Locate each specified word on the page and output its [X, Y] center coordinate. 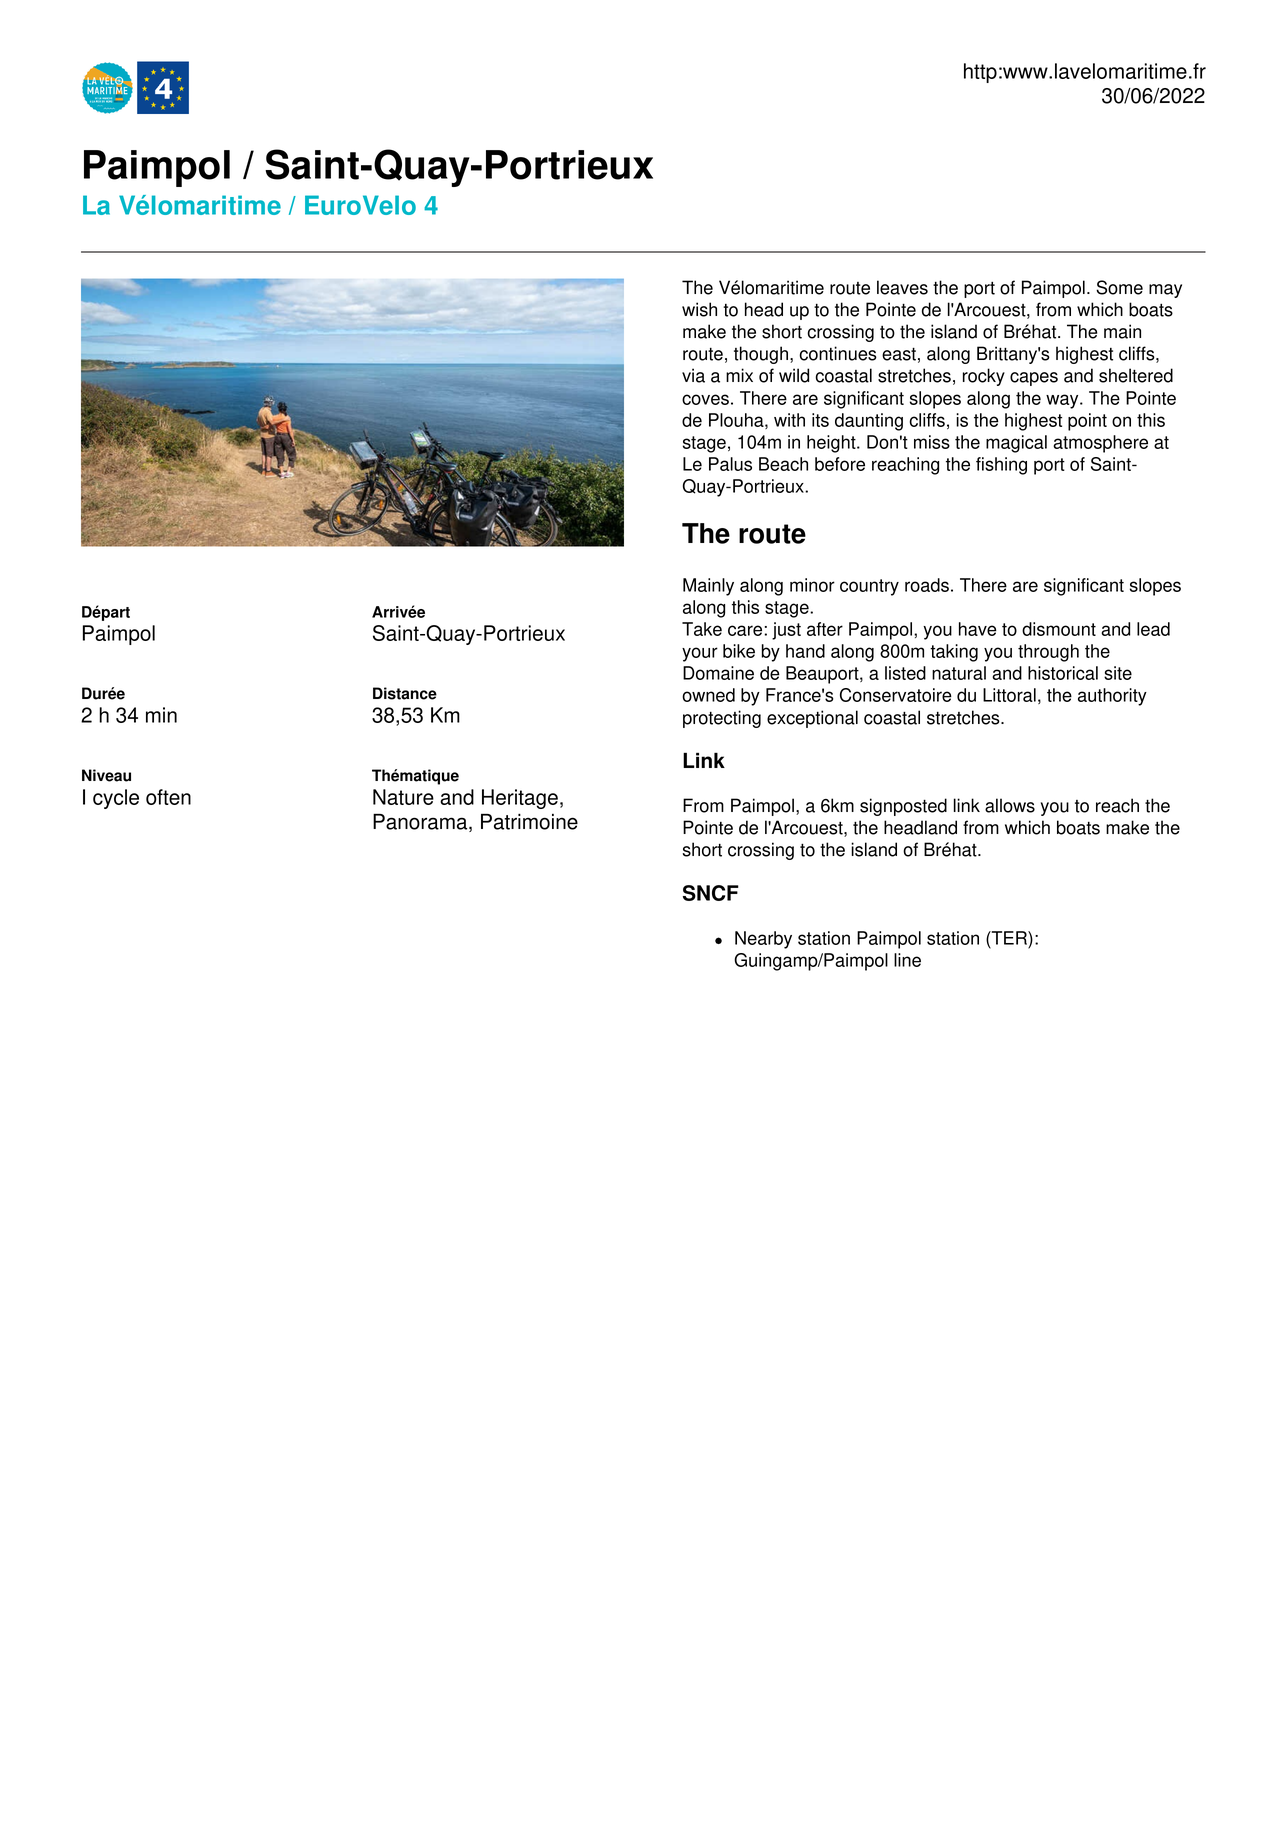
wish [699, 309]
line [907, 960]
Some [1119, 287]
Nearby [763, 940]
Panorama [421, 823]
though [761, 355]
